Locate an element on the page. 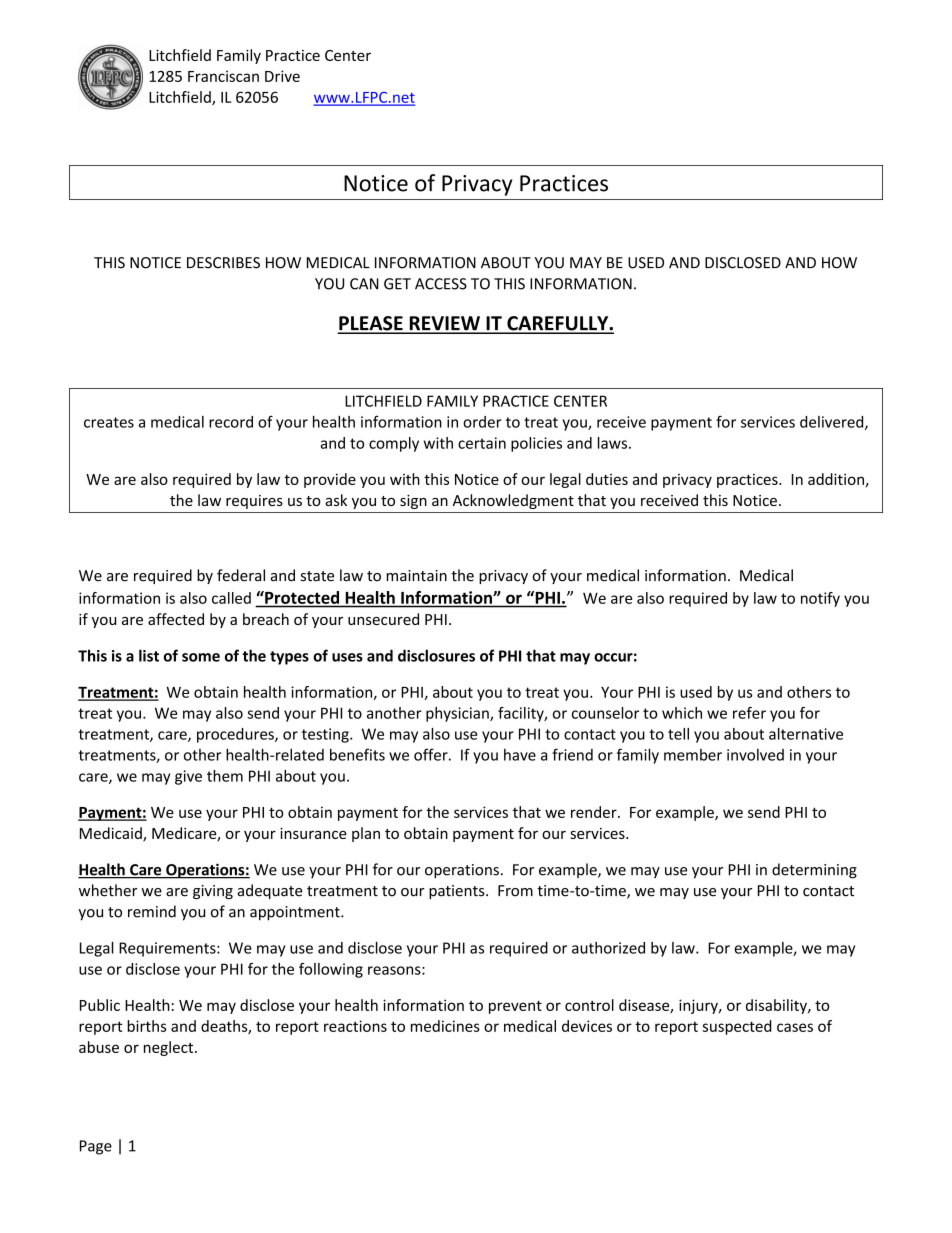 Image resolution: width=952 pixels, height=1233 pixels. give is located at coordinates (188, 777).
